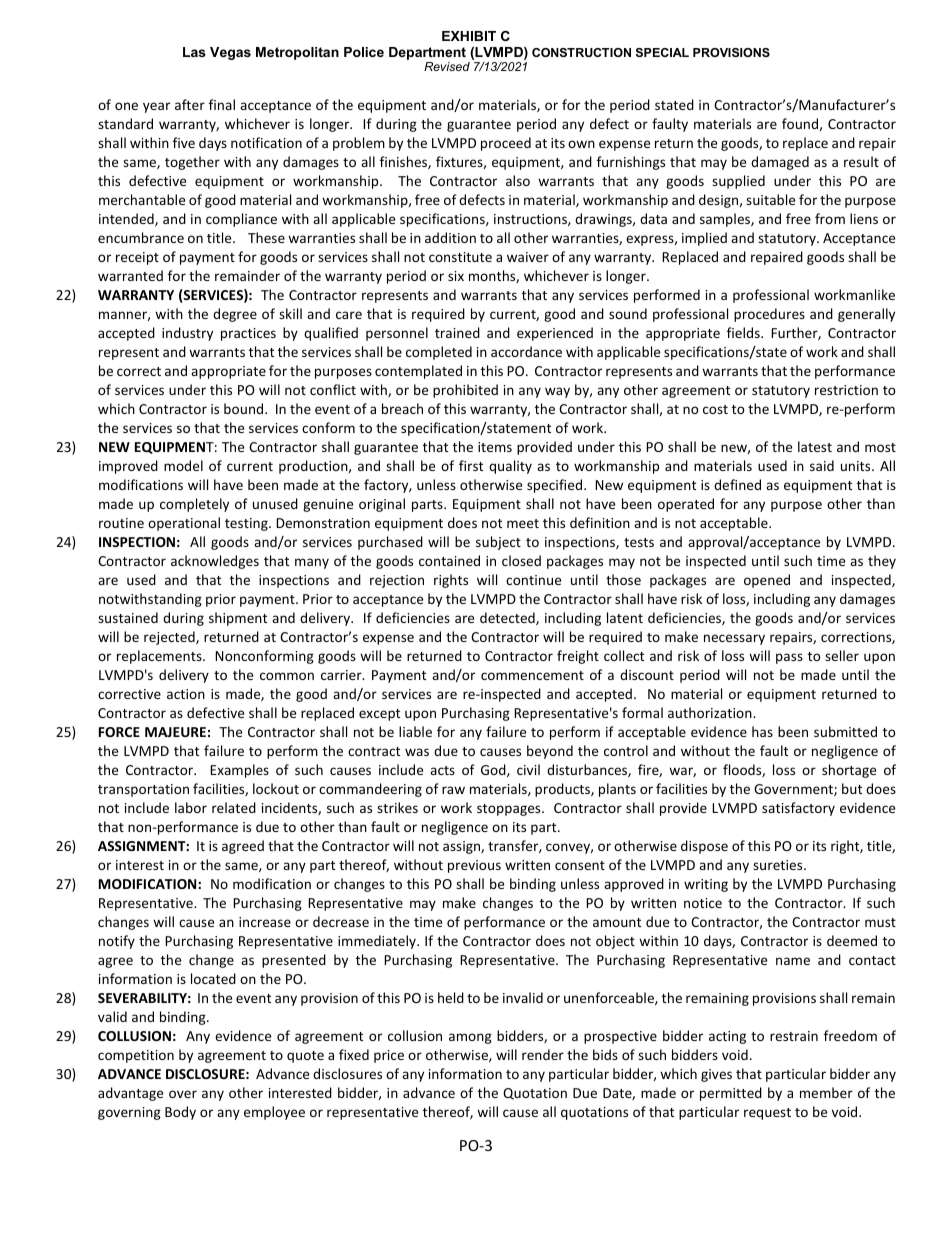  What do you see at coordinates (826, 1092) in the page?
I see `member` at bounding box center [826, 1092].
